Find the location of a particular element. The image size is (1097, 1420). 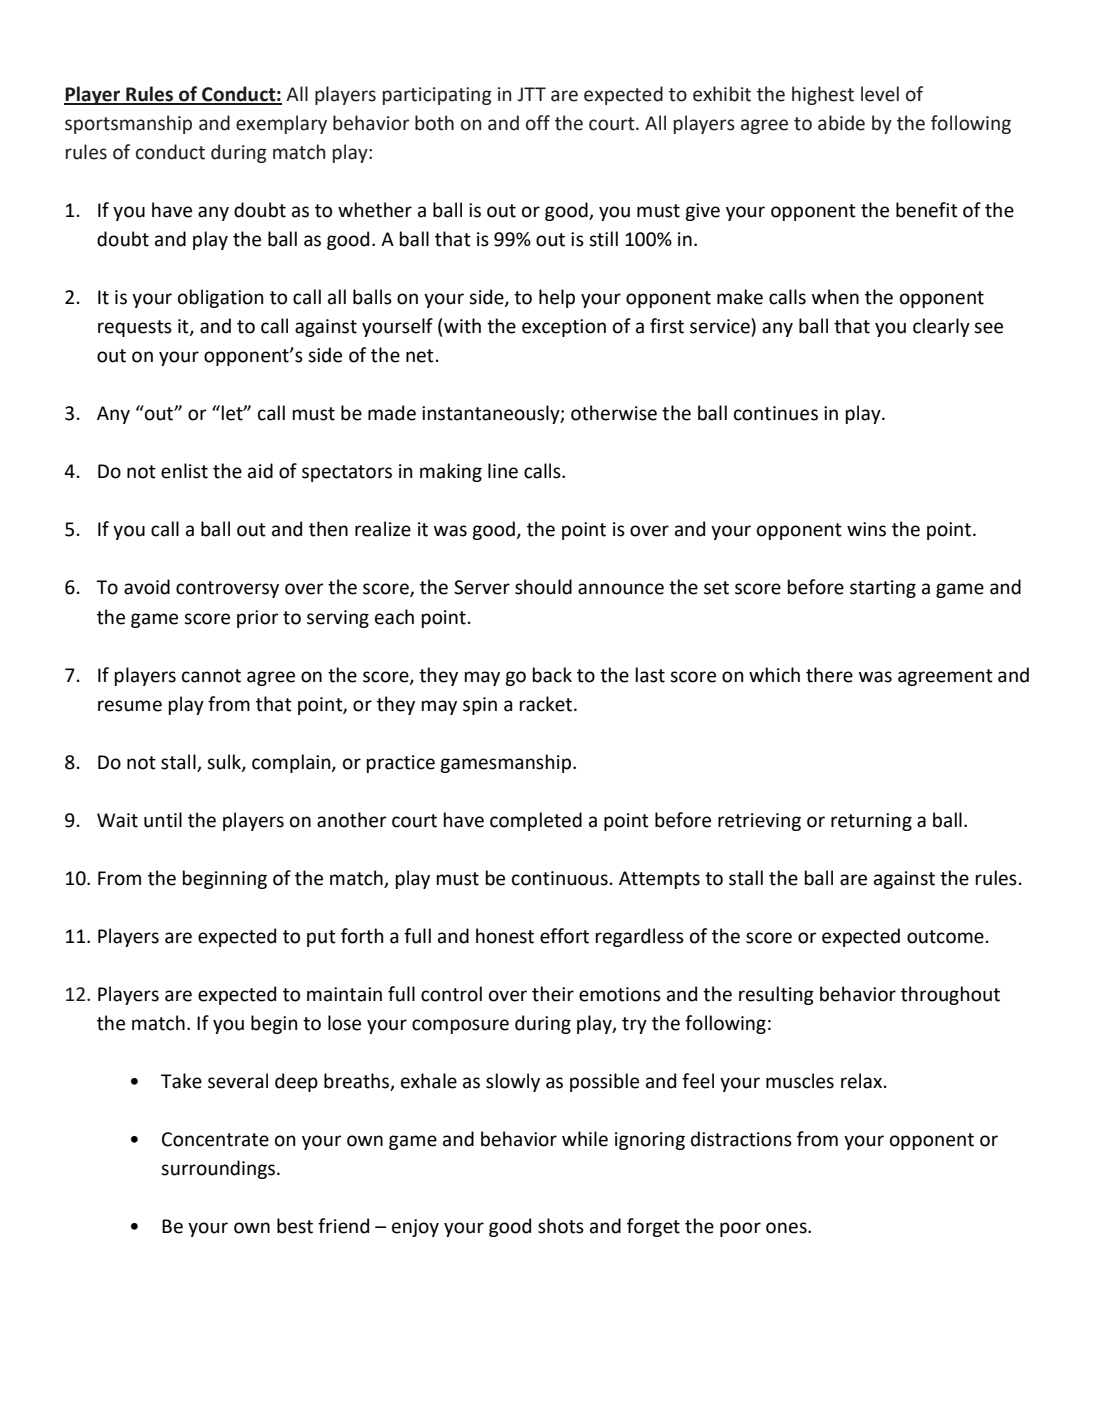

cannot is located at coordinates (211, 676).
